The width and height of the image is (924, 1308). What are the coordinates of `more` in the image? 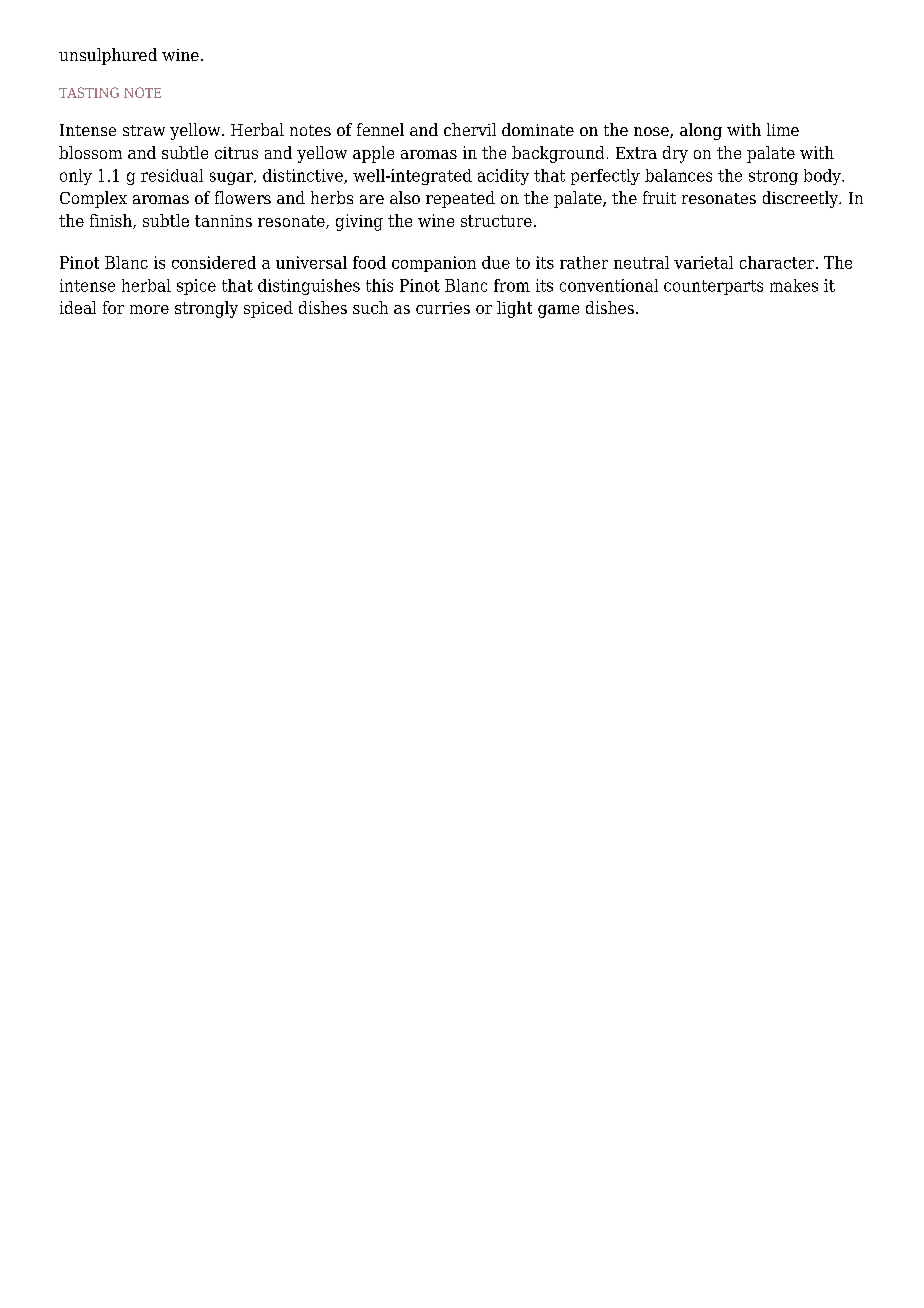 It's located at (149, 309).
